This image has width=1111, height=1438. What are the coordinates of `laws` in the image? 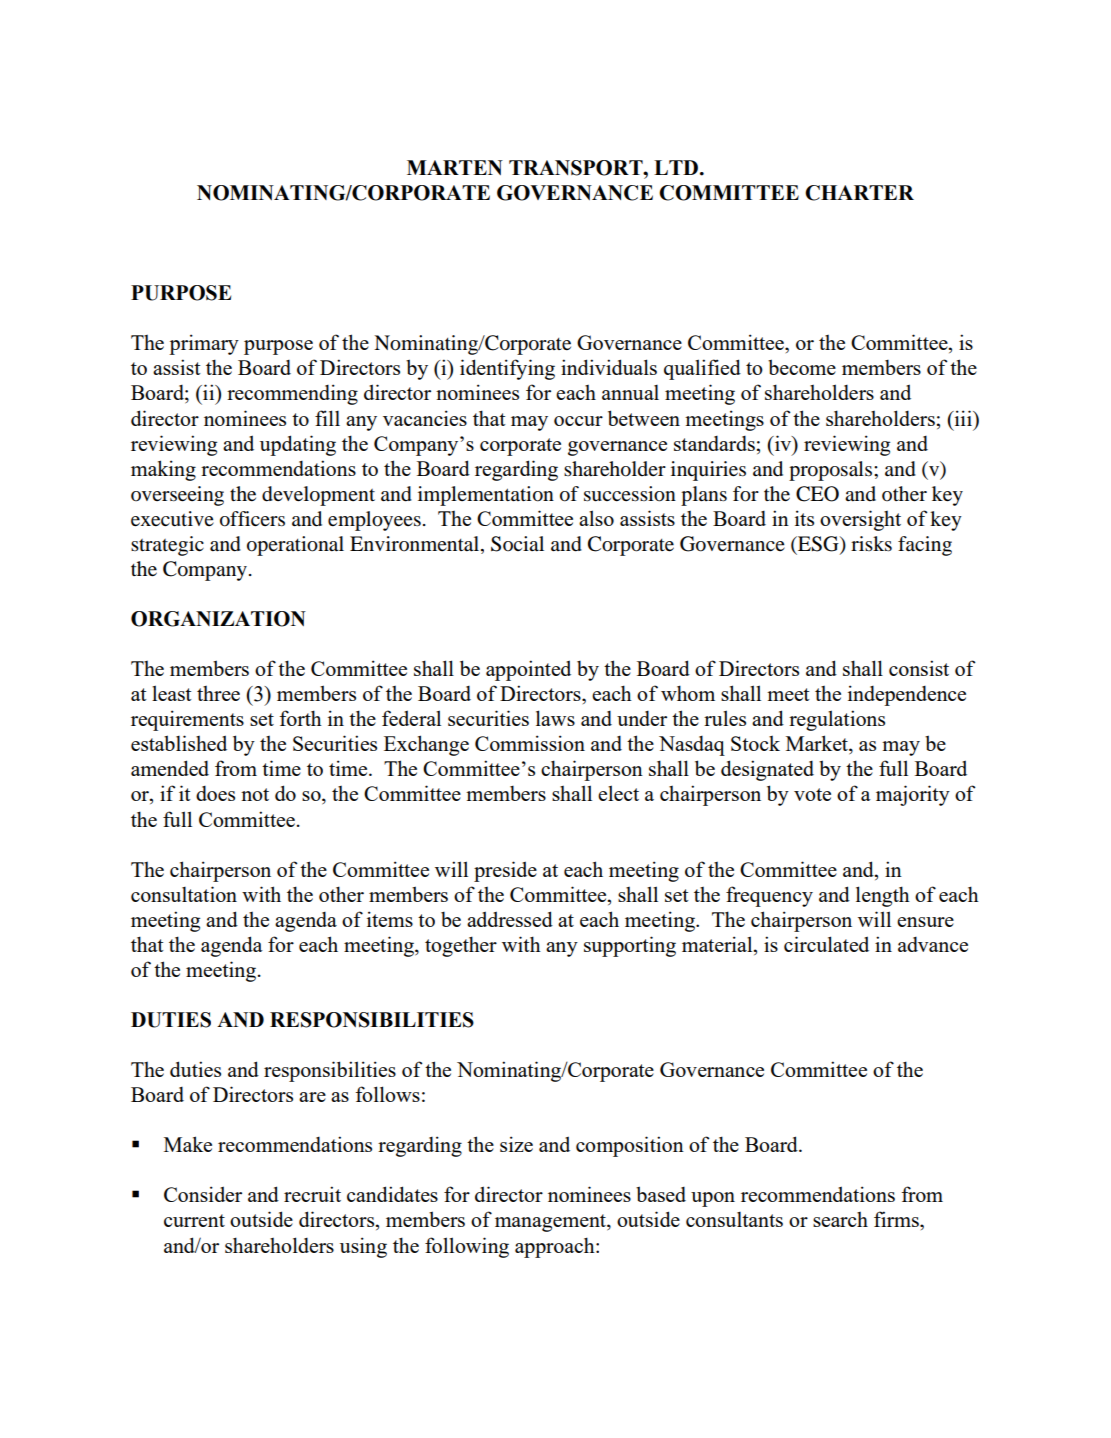 It's located at (555, 718).
